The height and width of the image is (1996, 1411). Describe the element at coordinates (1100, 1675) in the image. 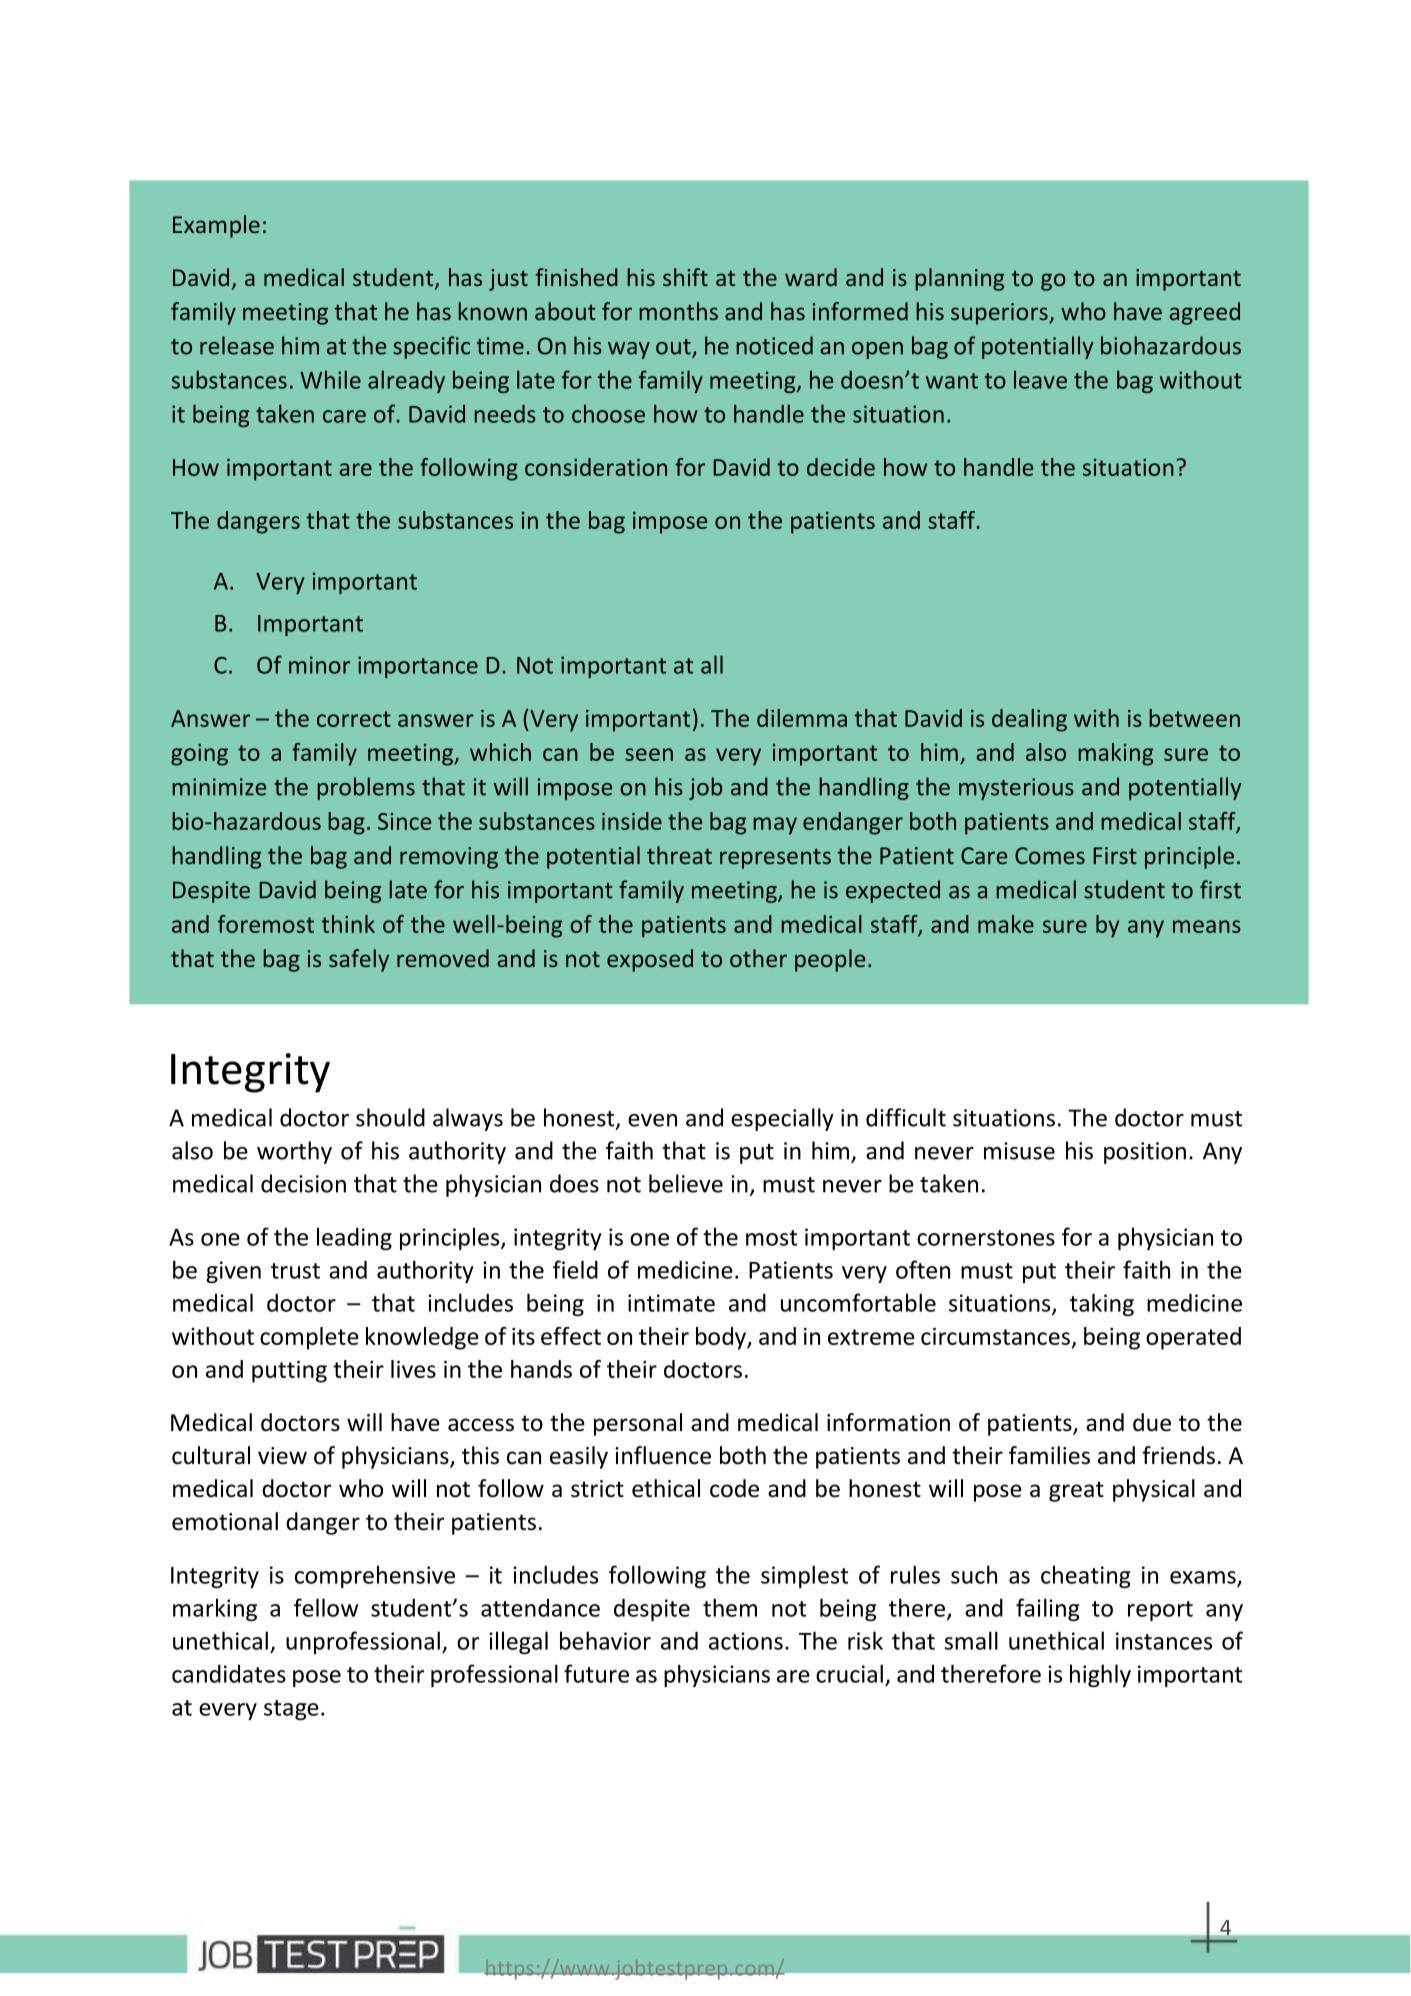

I see `highly` at that location.
